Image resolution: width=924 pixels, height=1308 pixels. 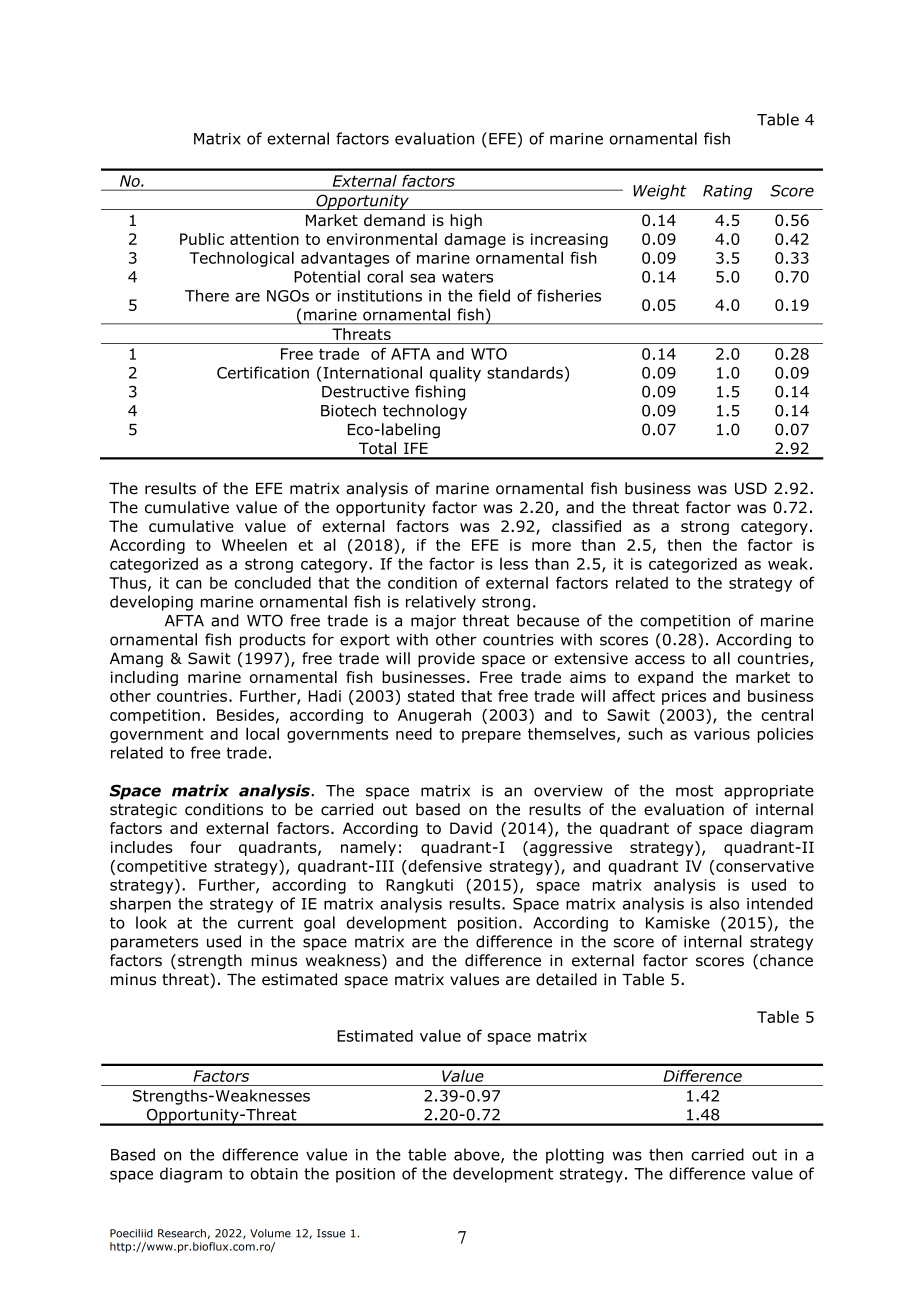 I want to click on Research, so click(x=182, y=1233).
